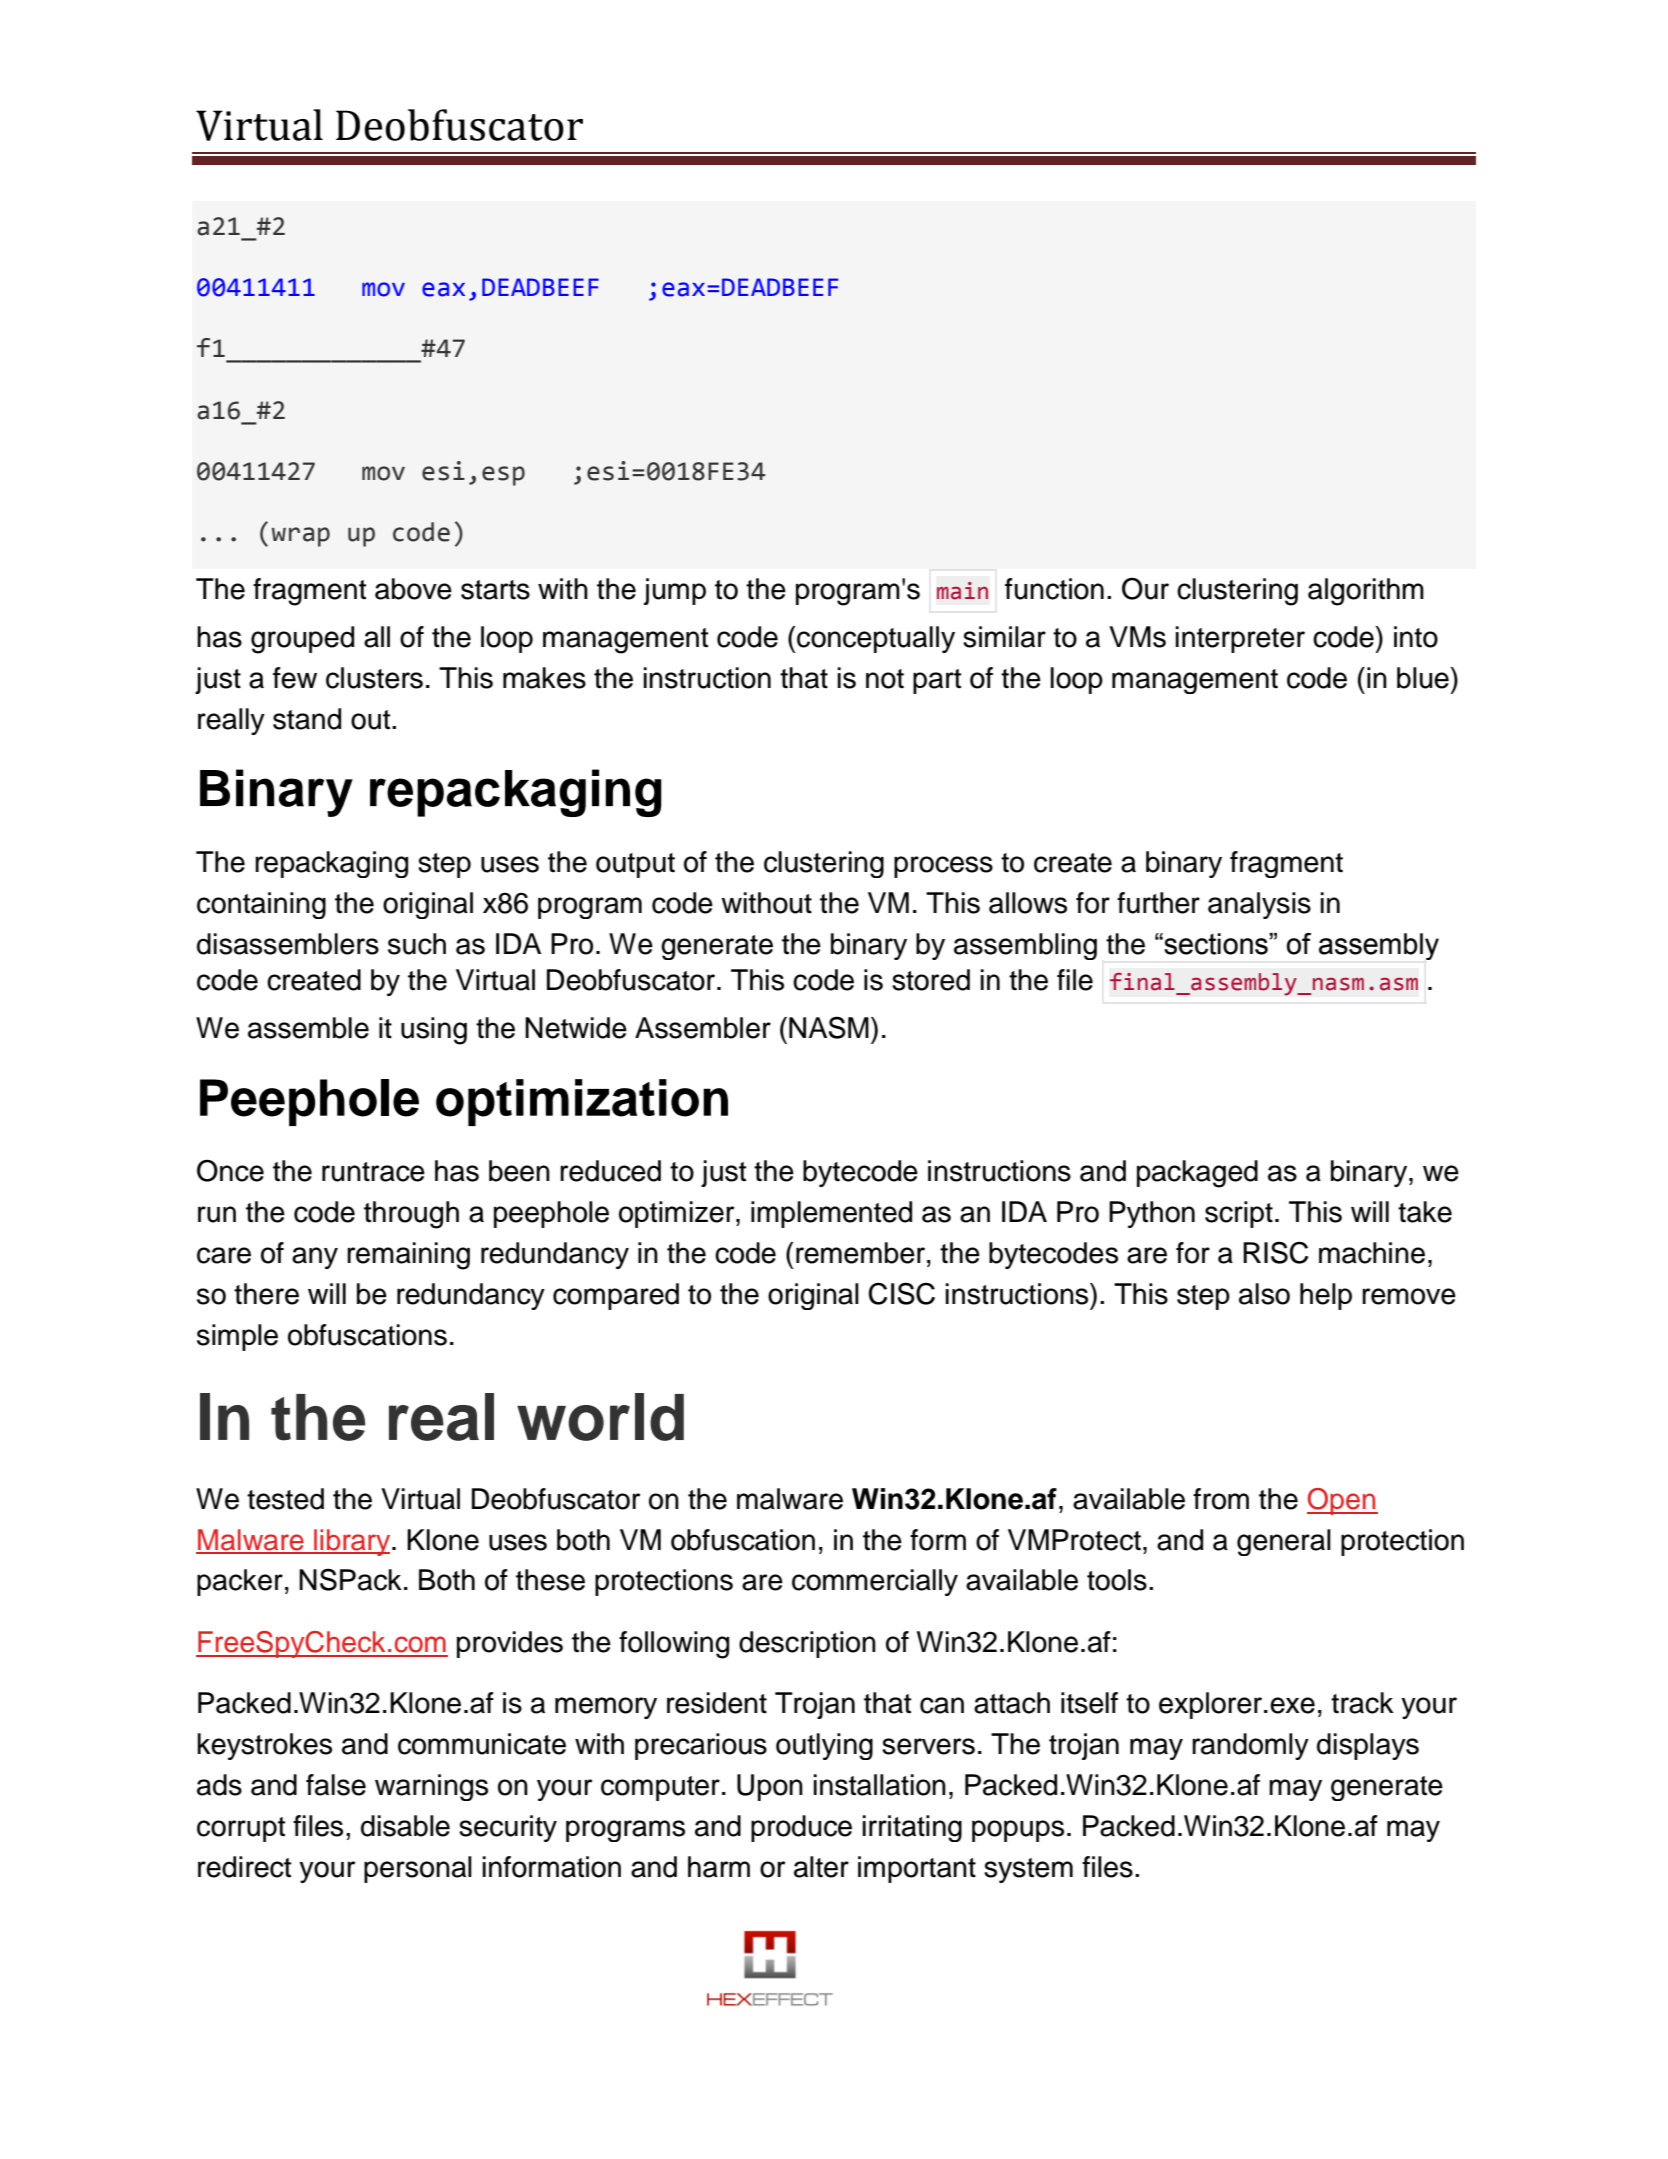 This document has width=1668, height=2159. I want to click on commercially, so click(875, 1582).
